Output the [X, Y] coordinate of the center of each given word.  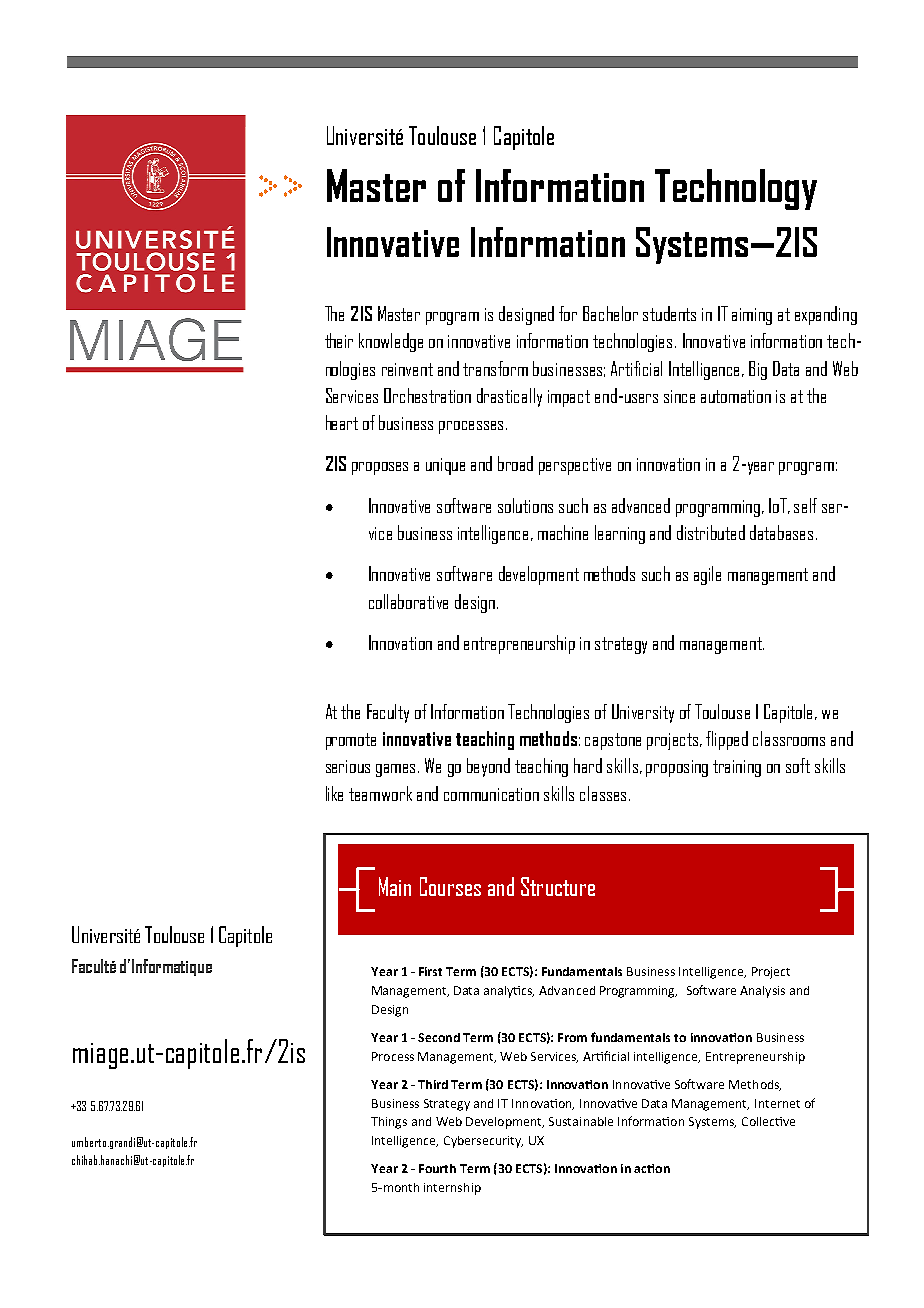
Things [389, 1123]
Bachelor [610, 313]
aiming [752, 316]
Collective [768, 1121]
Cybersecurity [483, 1142]
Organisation [148, 188]
